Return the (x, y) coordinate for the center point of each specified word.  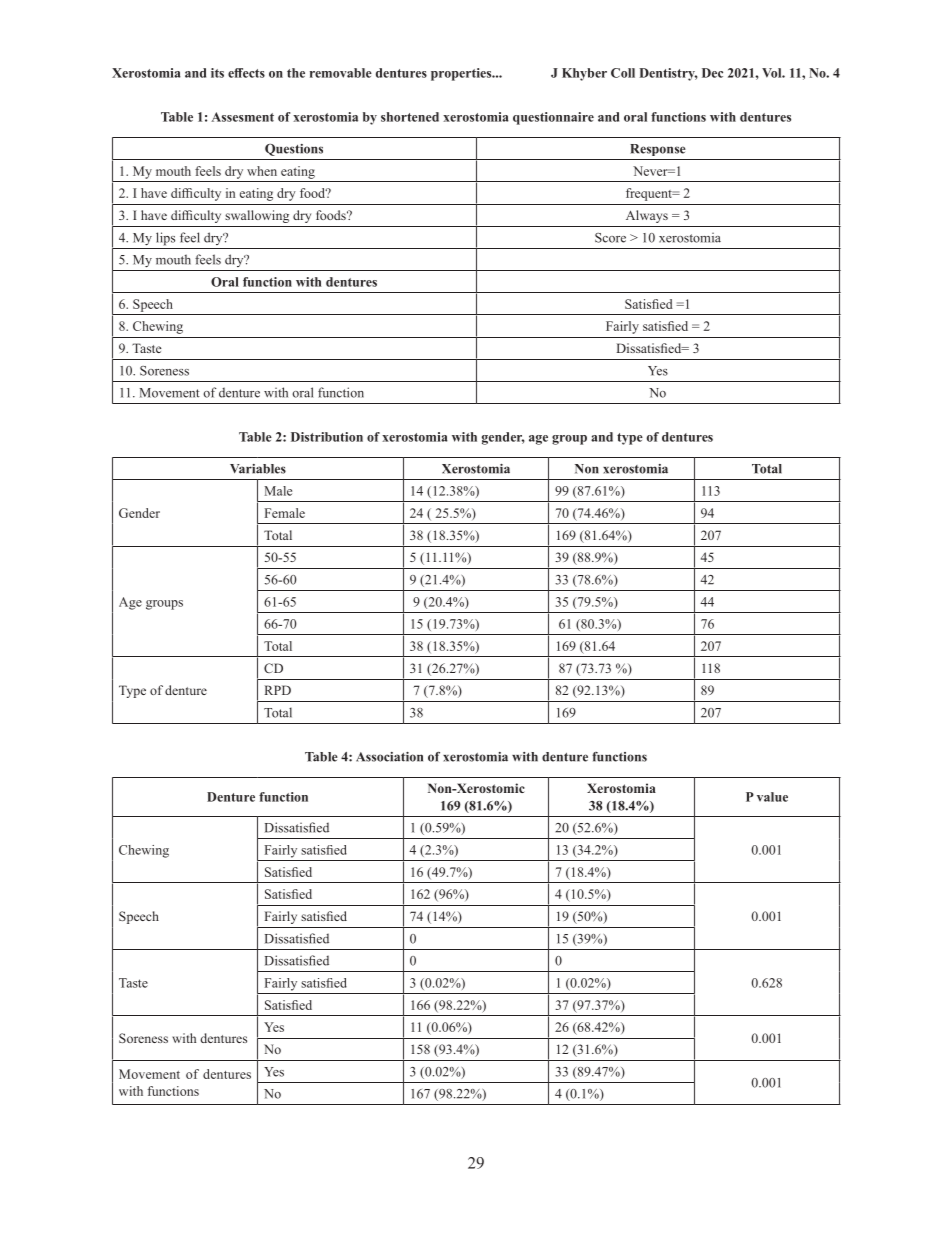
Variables (258, 469)
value (772, 797)
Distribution (327, 437)
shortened (410, 117)
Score (610, 238)
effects (246, 73)
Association (389, 757)
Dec (712, 73)
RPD (278, 690)
